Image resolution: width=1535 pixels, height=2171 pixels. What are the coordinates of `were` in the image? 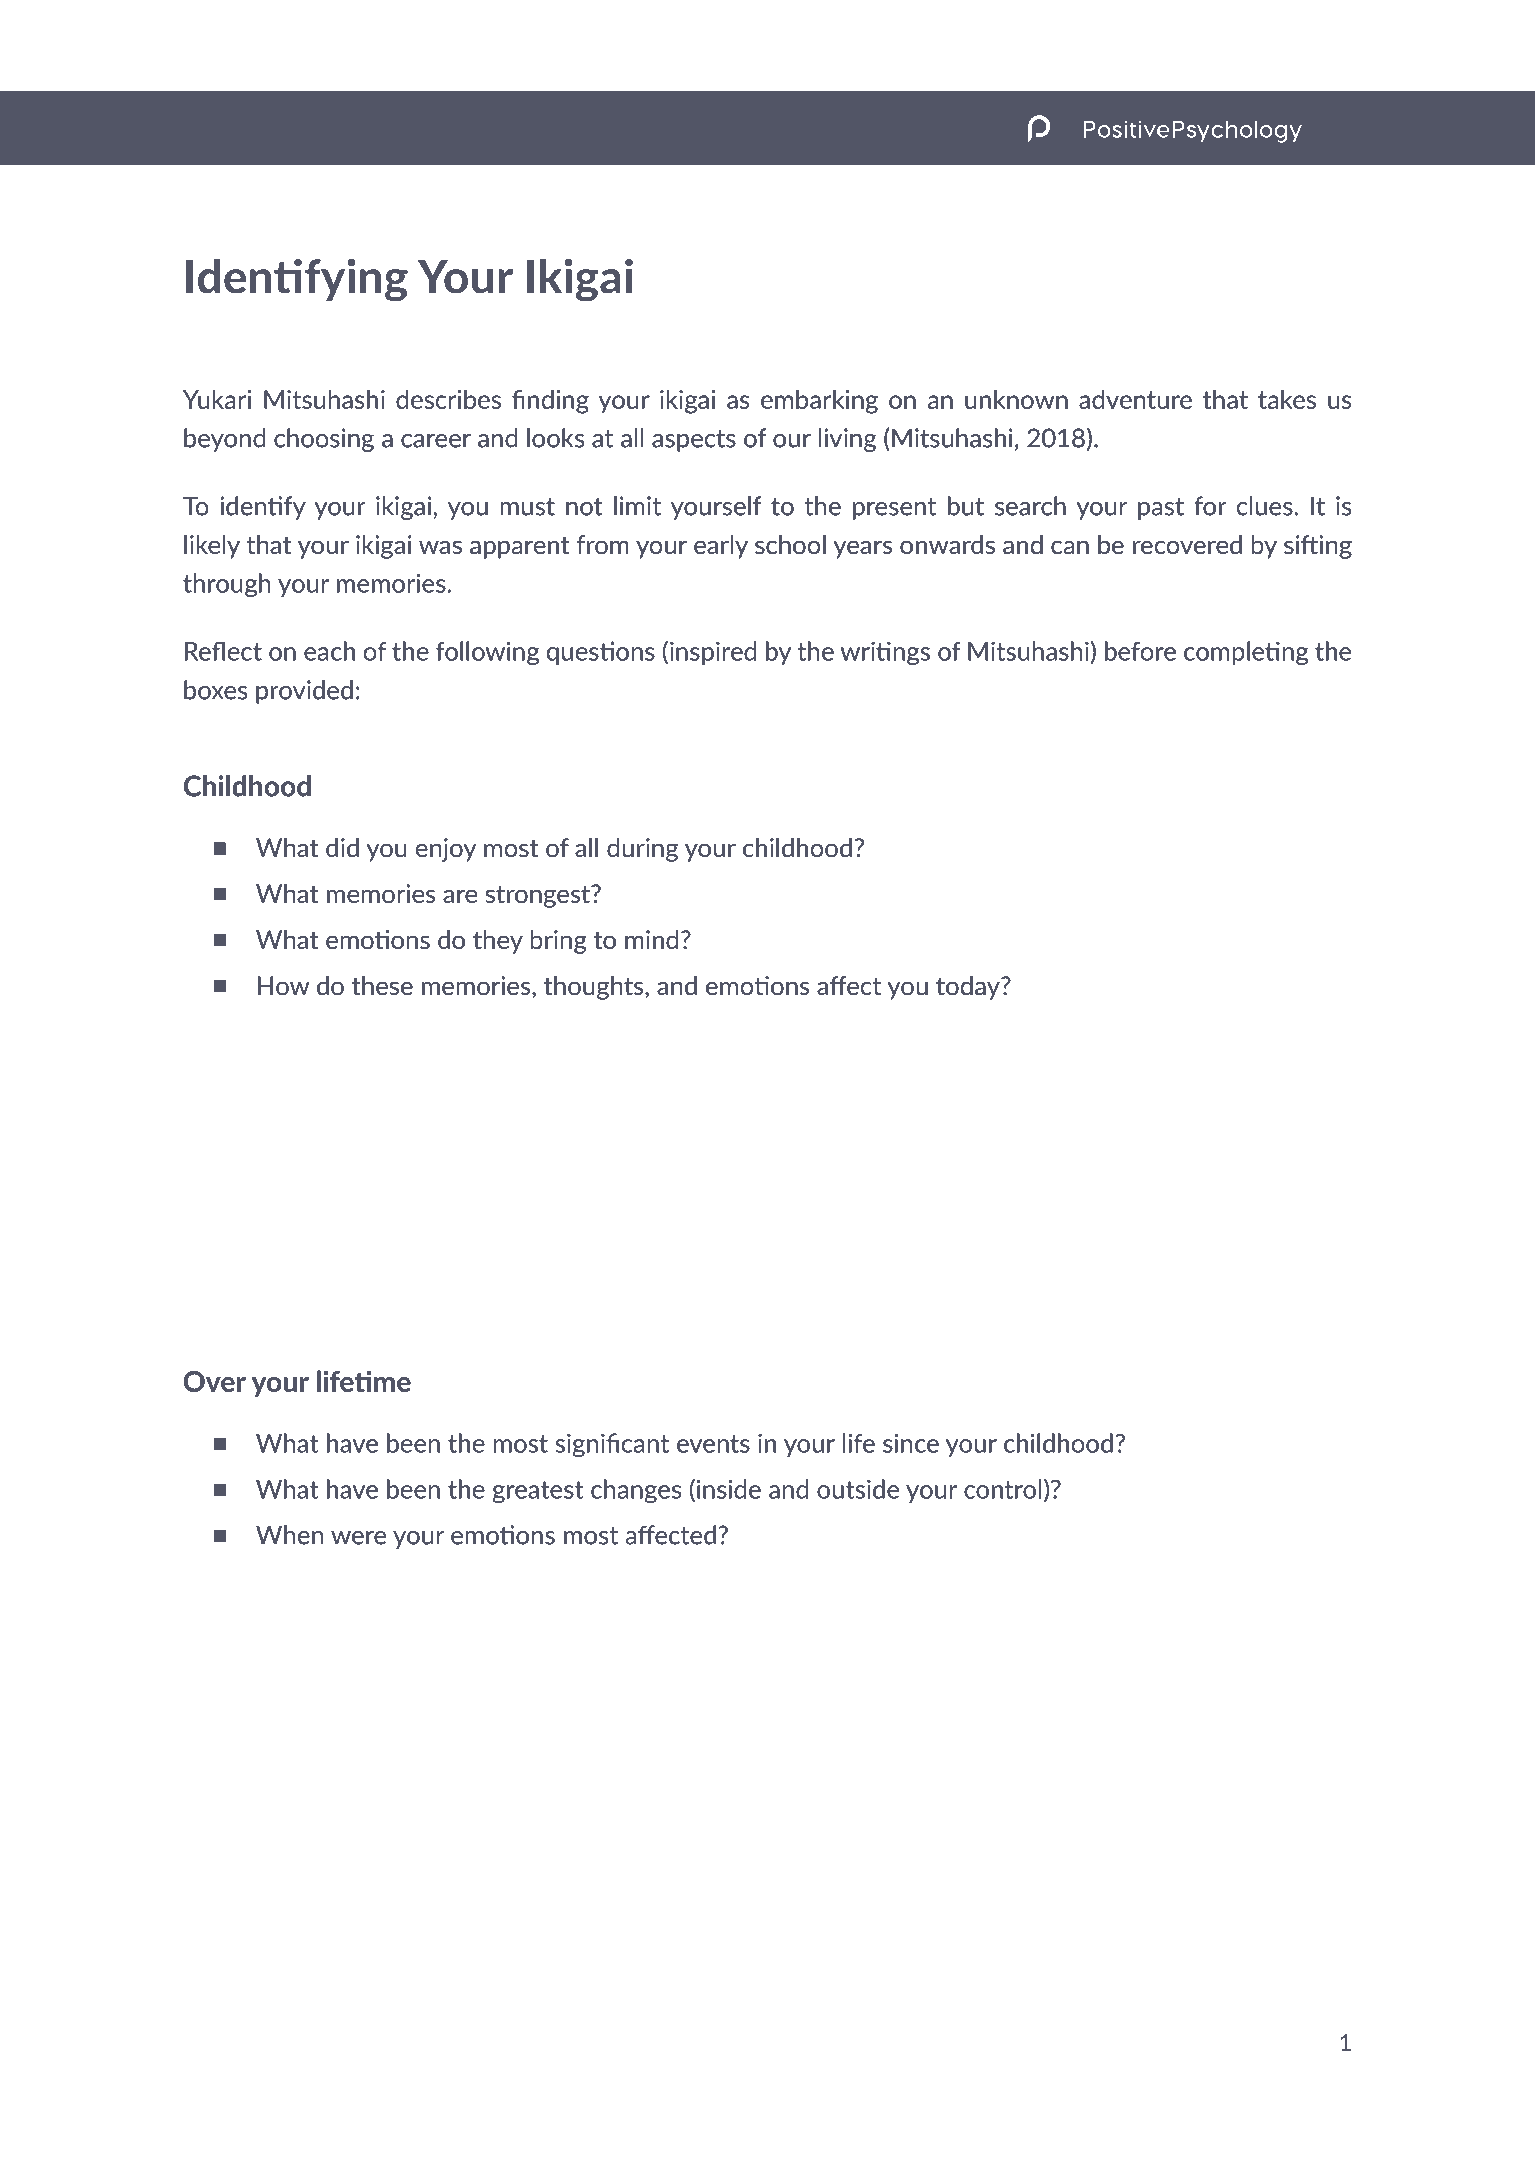 It's located at (358, 1538).
